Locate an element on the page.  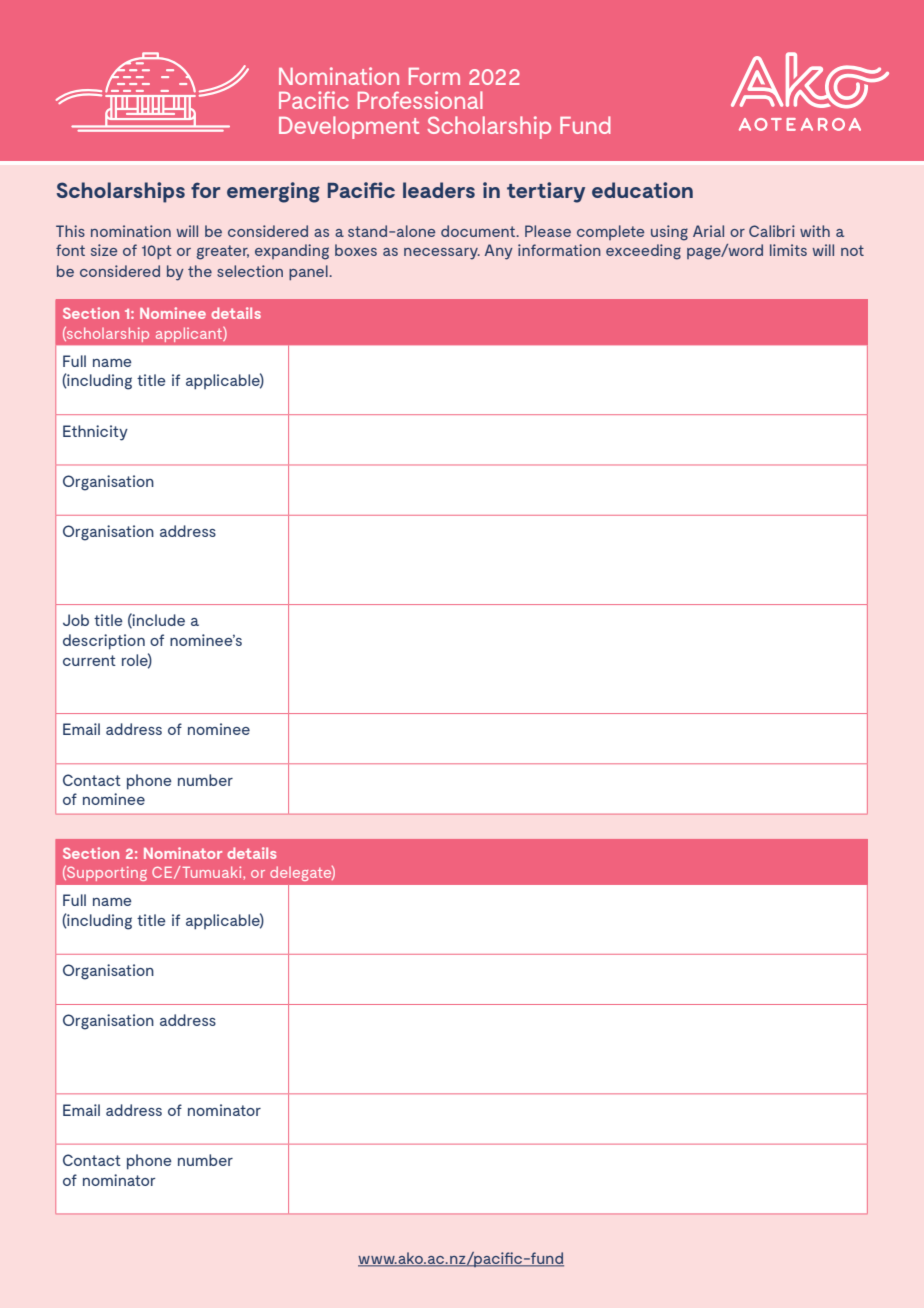
Development is located at coordinates (349, 127).
